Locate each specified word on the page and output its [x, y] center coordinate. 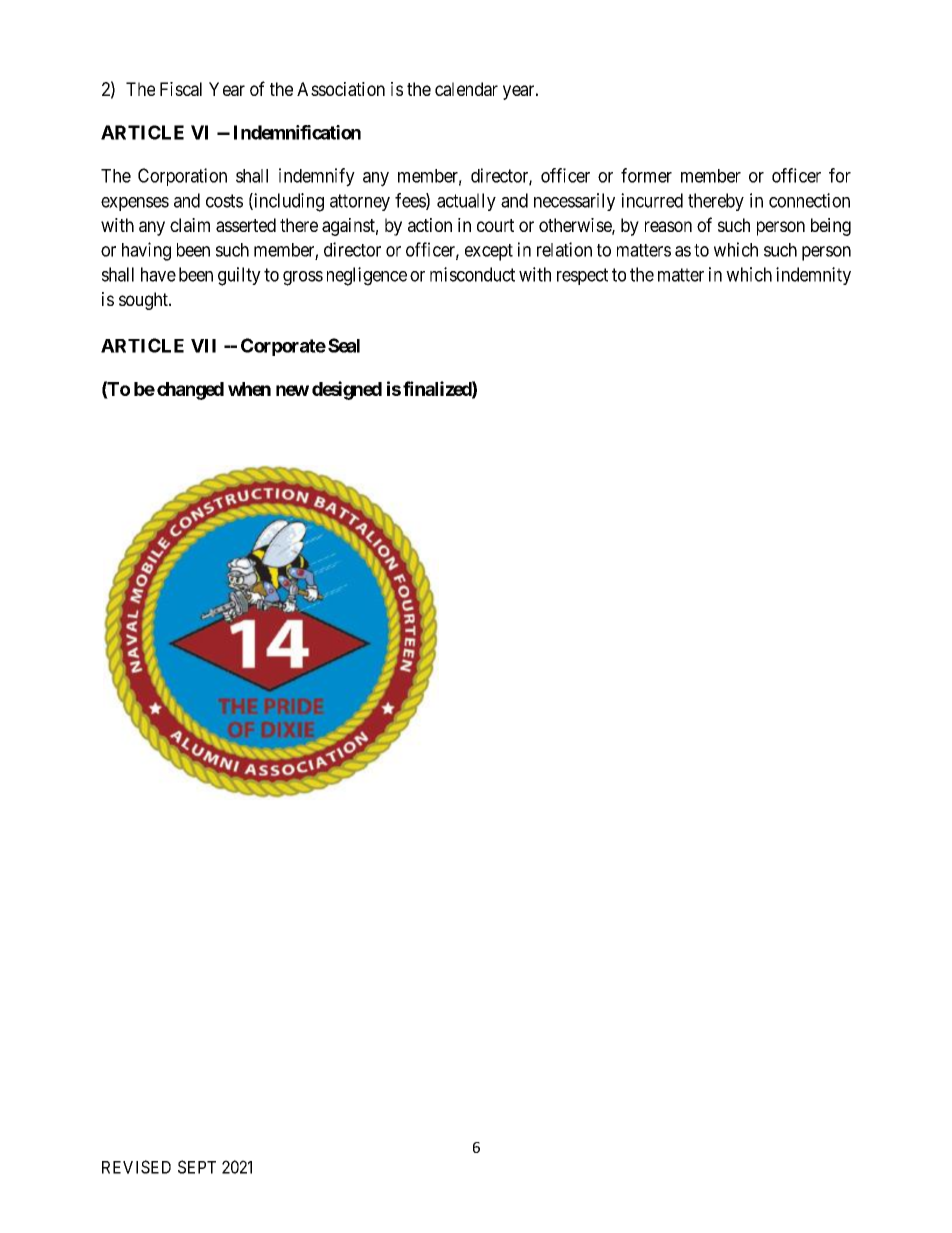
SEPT [197, 1167]
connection [809, 200]
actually [466, 202]
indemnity [813, 276]
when [249, 389]
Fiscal [181, 89]
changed [190, 391]
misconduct [472, 274]
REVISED [136, 1167]
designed [347, 390]
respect [582, 276]
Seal [344, 345]
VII [203, 346]
